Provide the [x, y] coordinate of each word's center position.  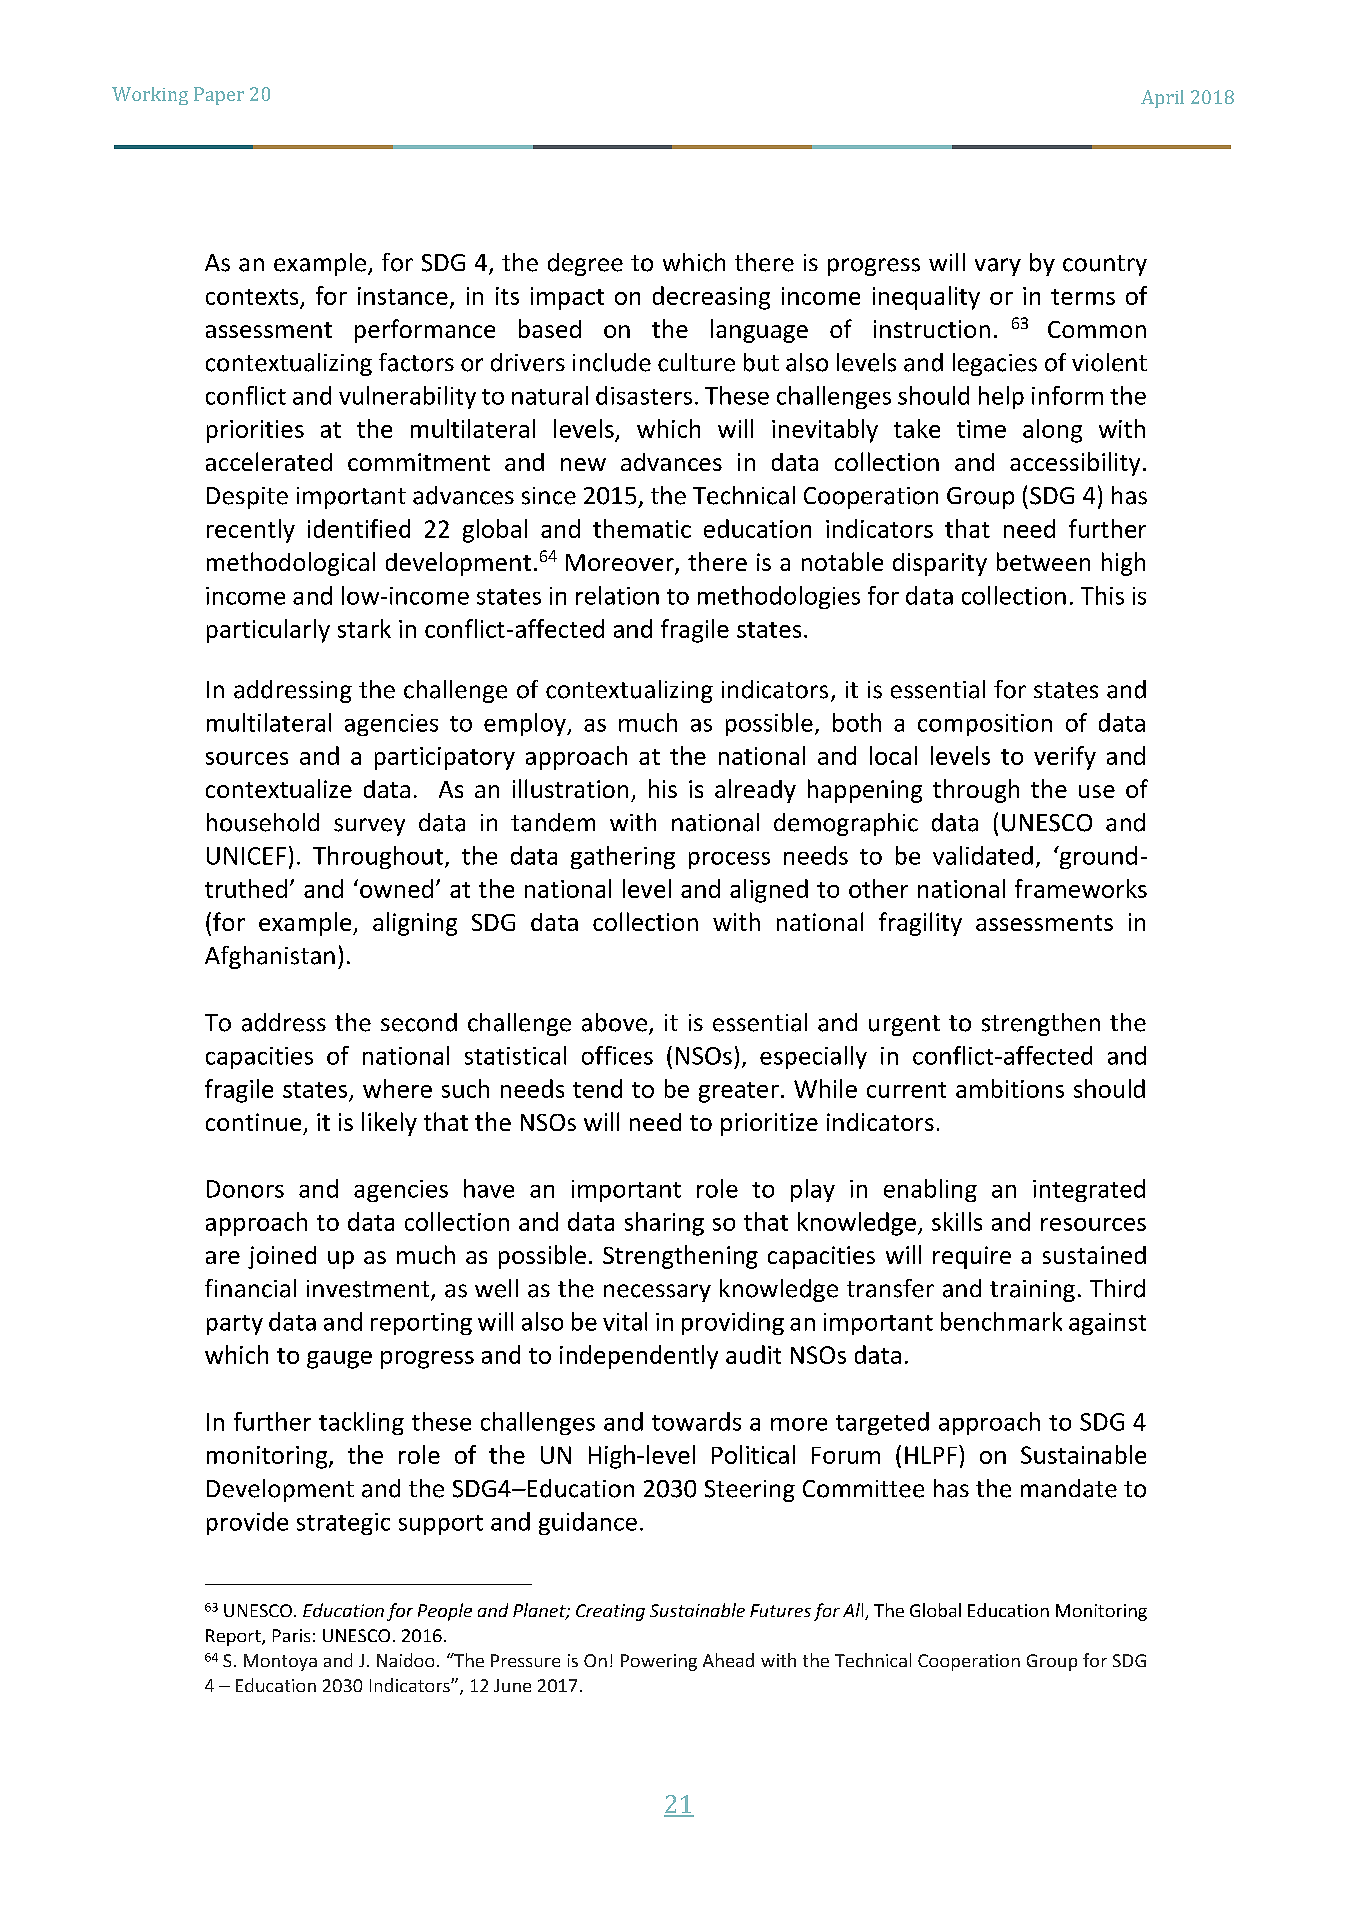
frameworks [1081, 888]
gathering [623, 857]
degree [585, 264]
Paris [291, 1635]
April [1162, 99]
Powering [659, 1662]
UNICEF [246, 856]
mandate [1069, 1488]
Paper [219, 96]
